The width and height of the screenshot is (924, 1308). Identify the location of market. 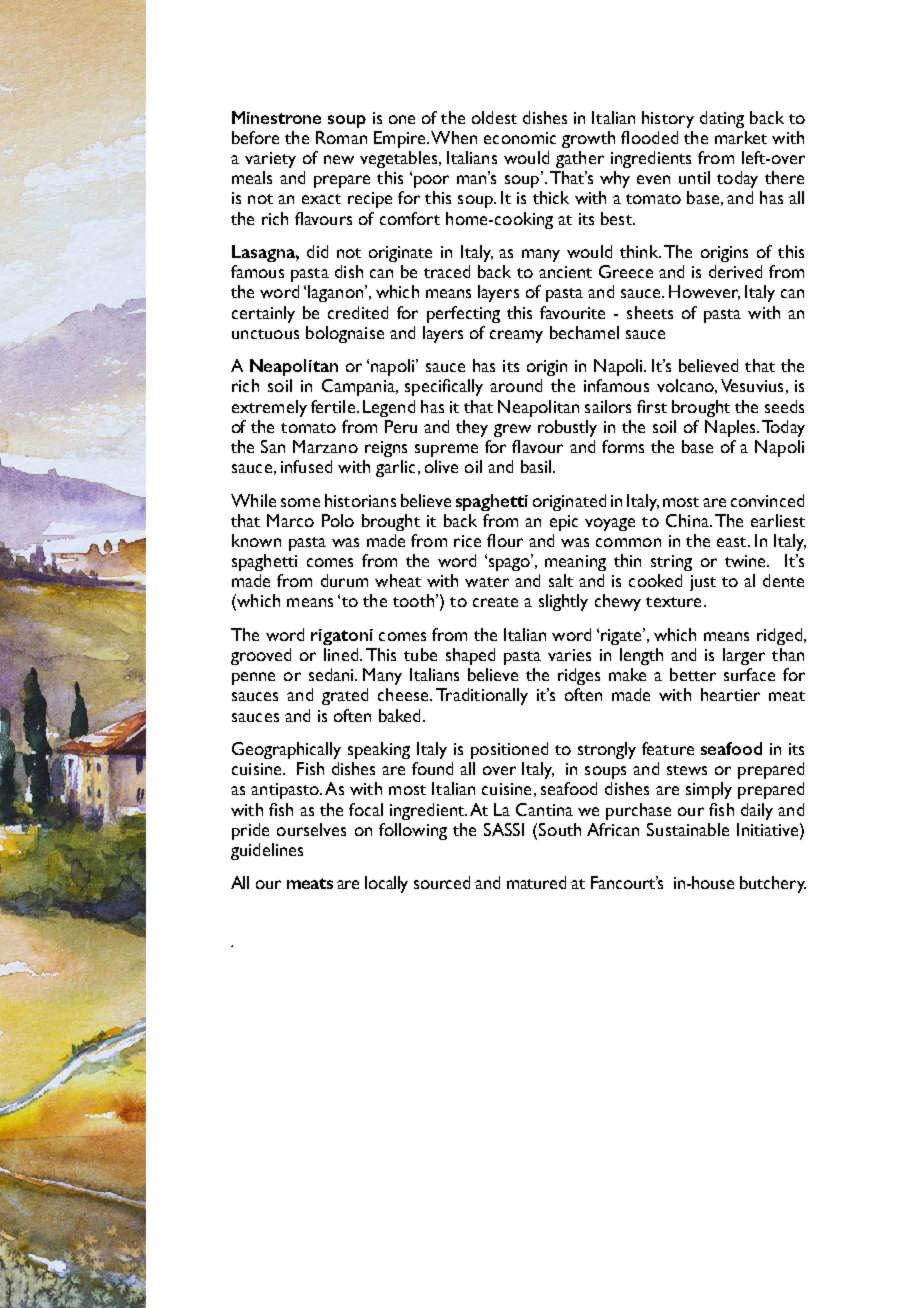
(741, 137).
